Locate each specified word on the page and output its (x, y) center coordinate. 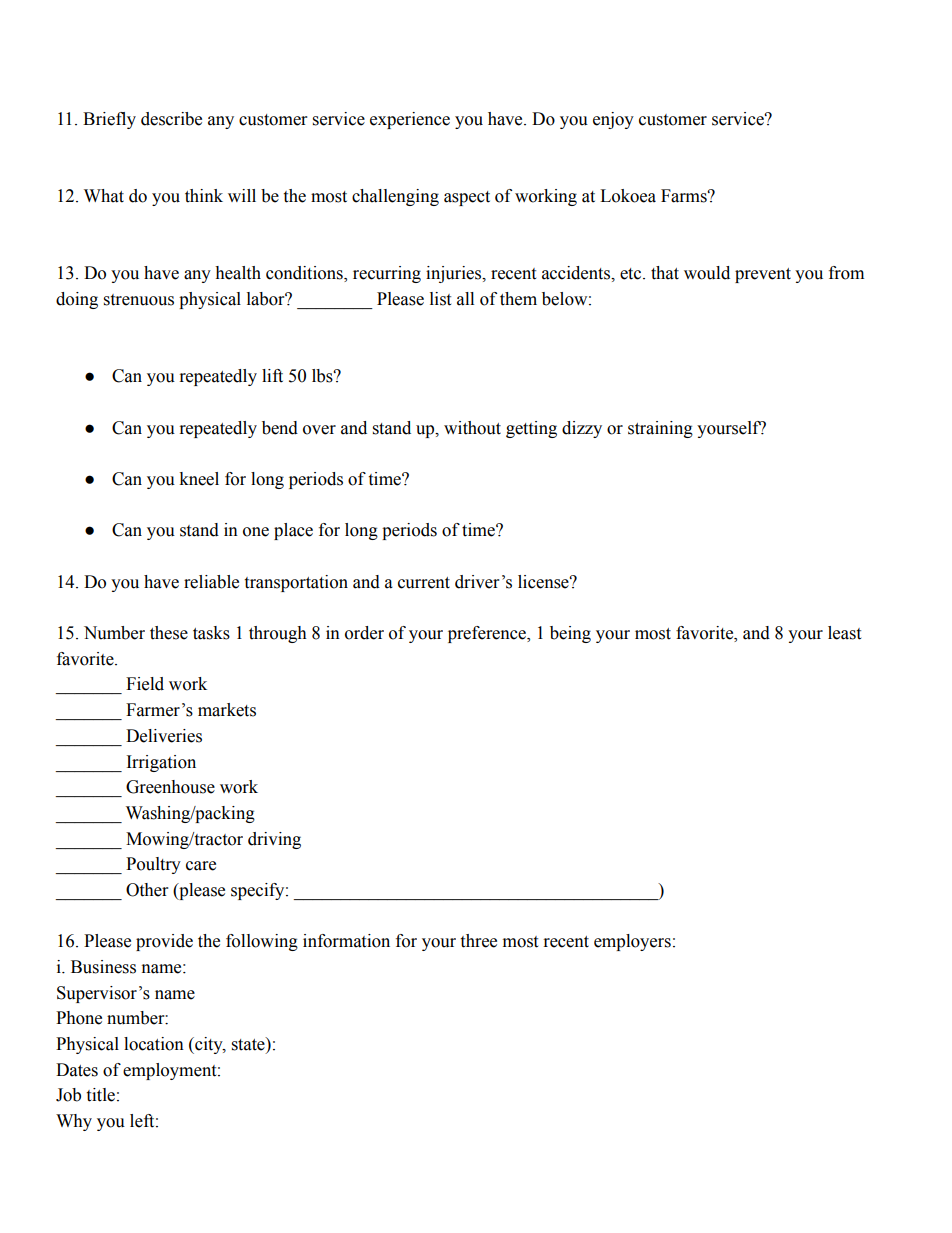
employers (632, 942)
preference (488, 634)
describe (171, 119)
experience (410, 120)
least (844, 633)
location (154, 1044)
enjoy (613, 120)
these (169, 633)
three (478, 941)
